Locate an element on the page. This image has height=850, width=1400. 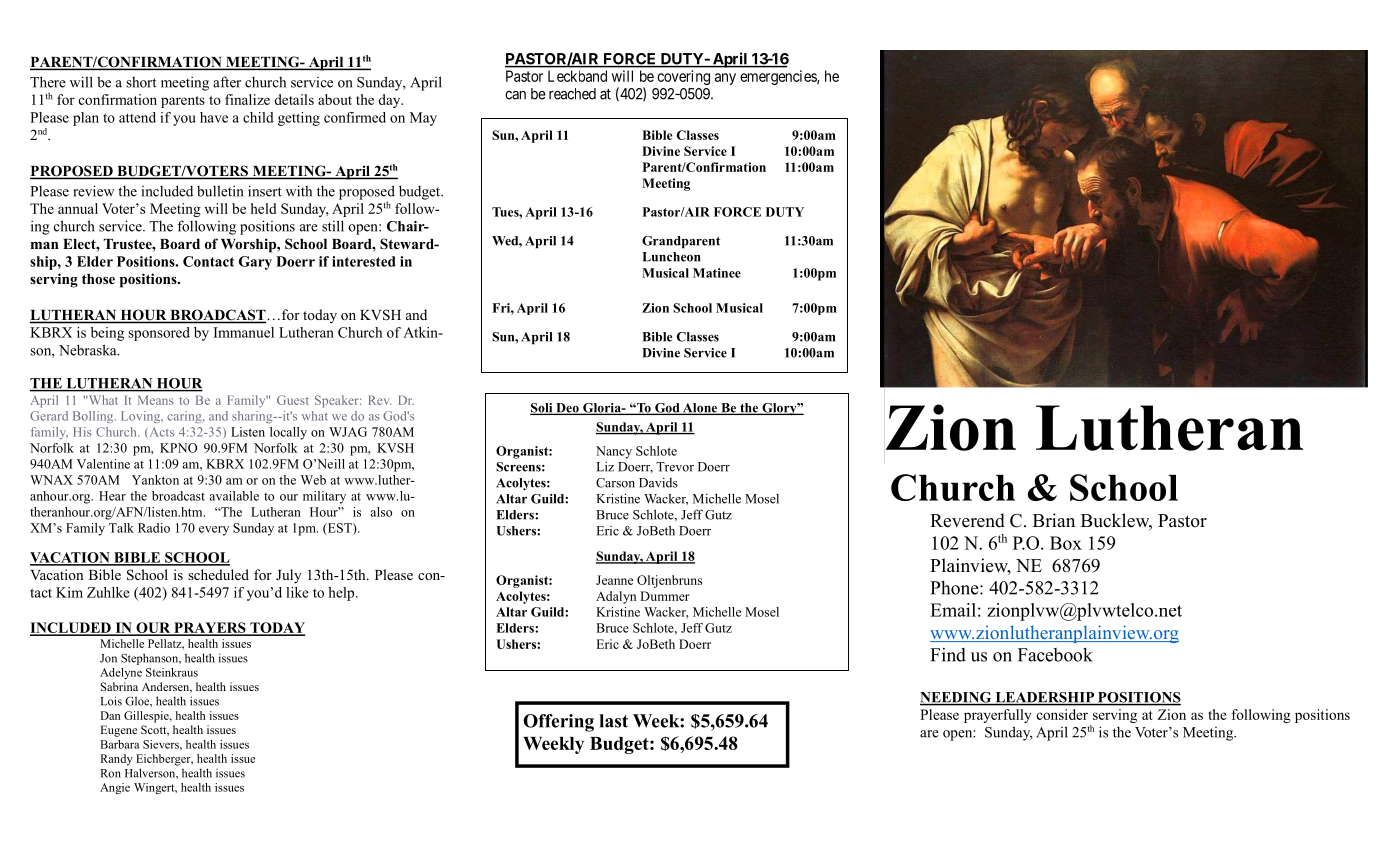
Offering is located at coordinates (558, 723).
